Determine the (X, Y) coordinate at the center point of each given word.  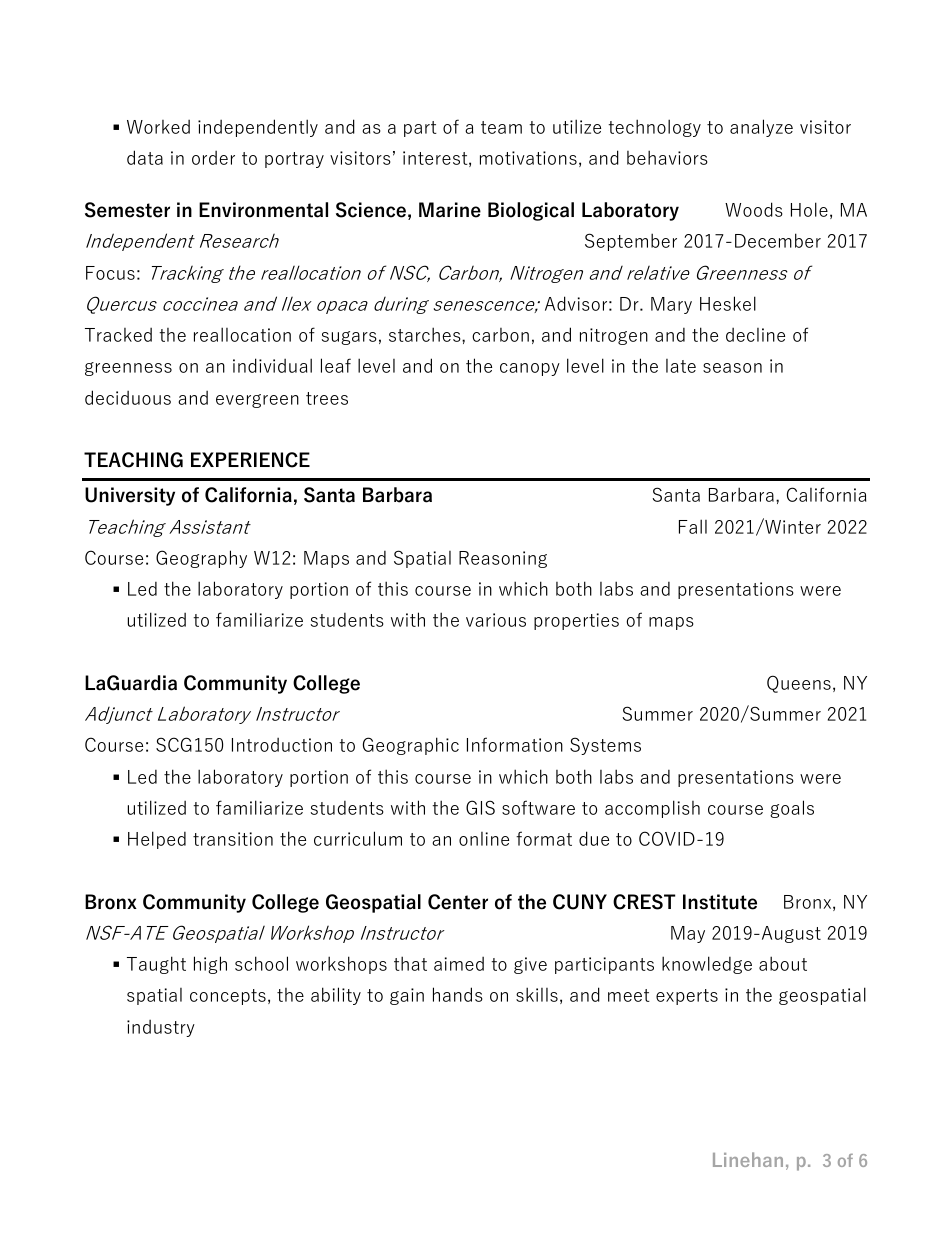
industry (161, 1028)
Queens (799, 684)
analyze (761, 128)
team (501, 127)
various (496, 620)
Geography (201, 559)
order (213, 158)
